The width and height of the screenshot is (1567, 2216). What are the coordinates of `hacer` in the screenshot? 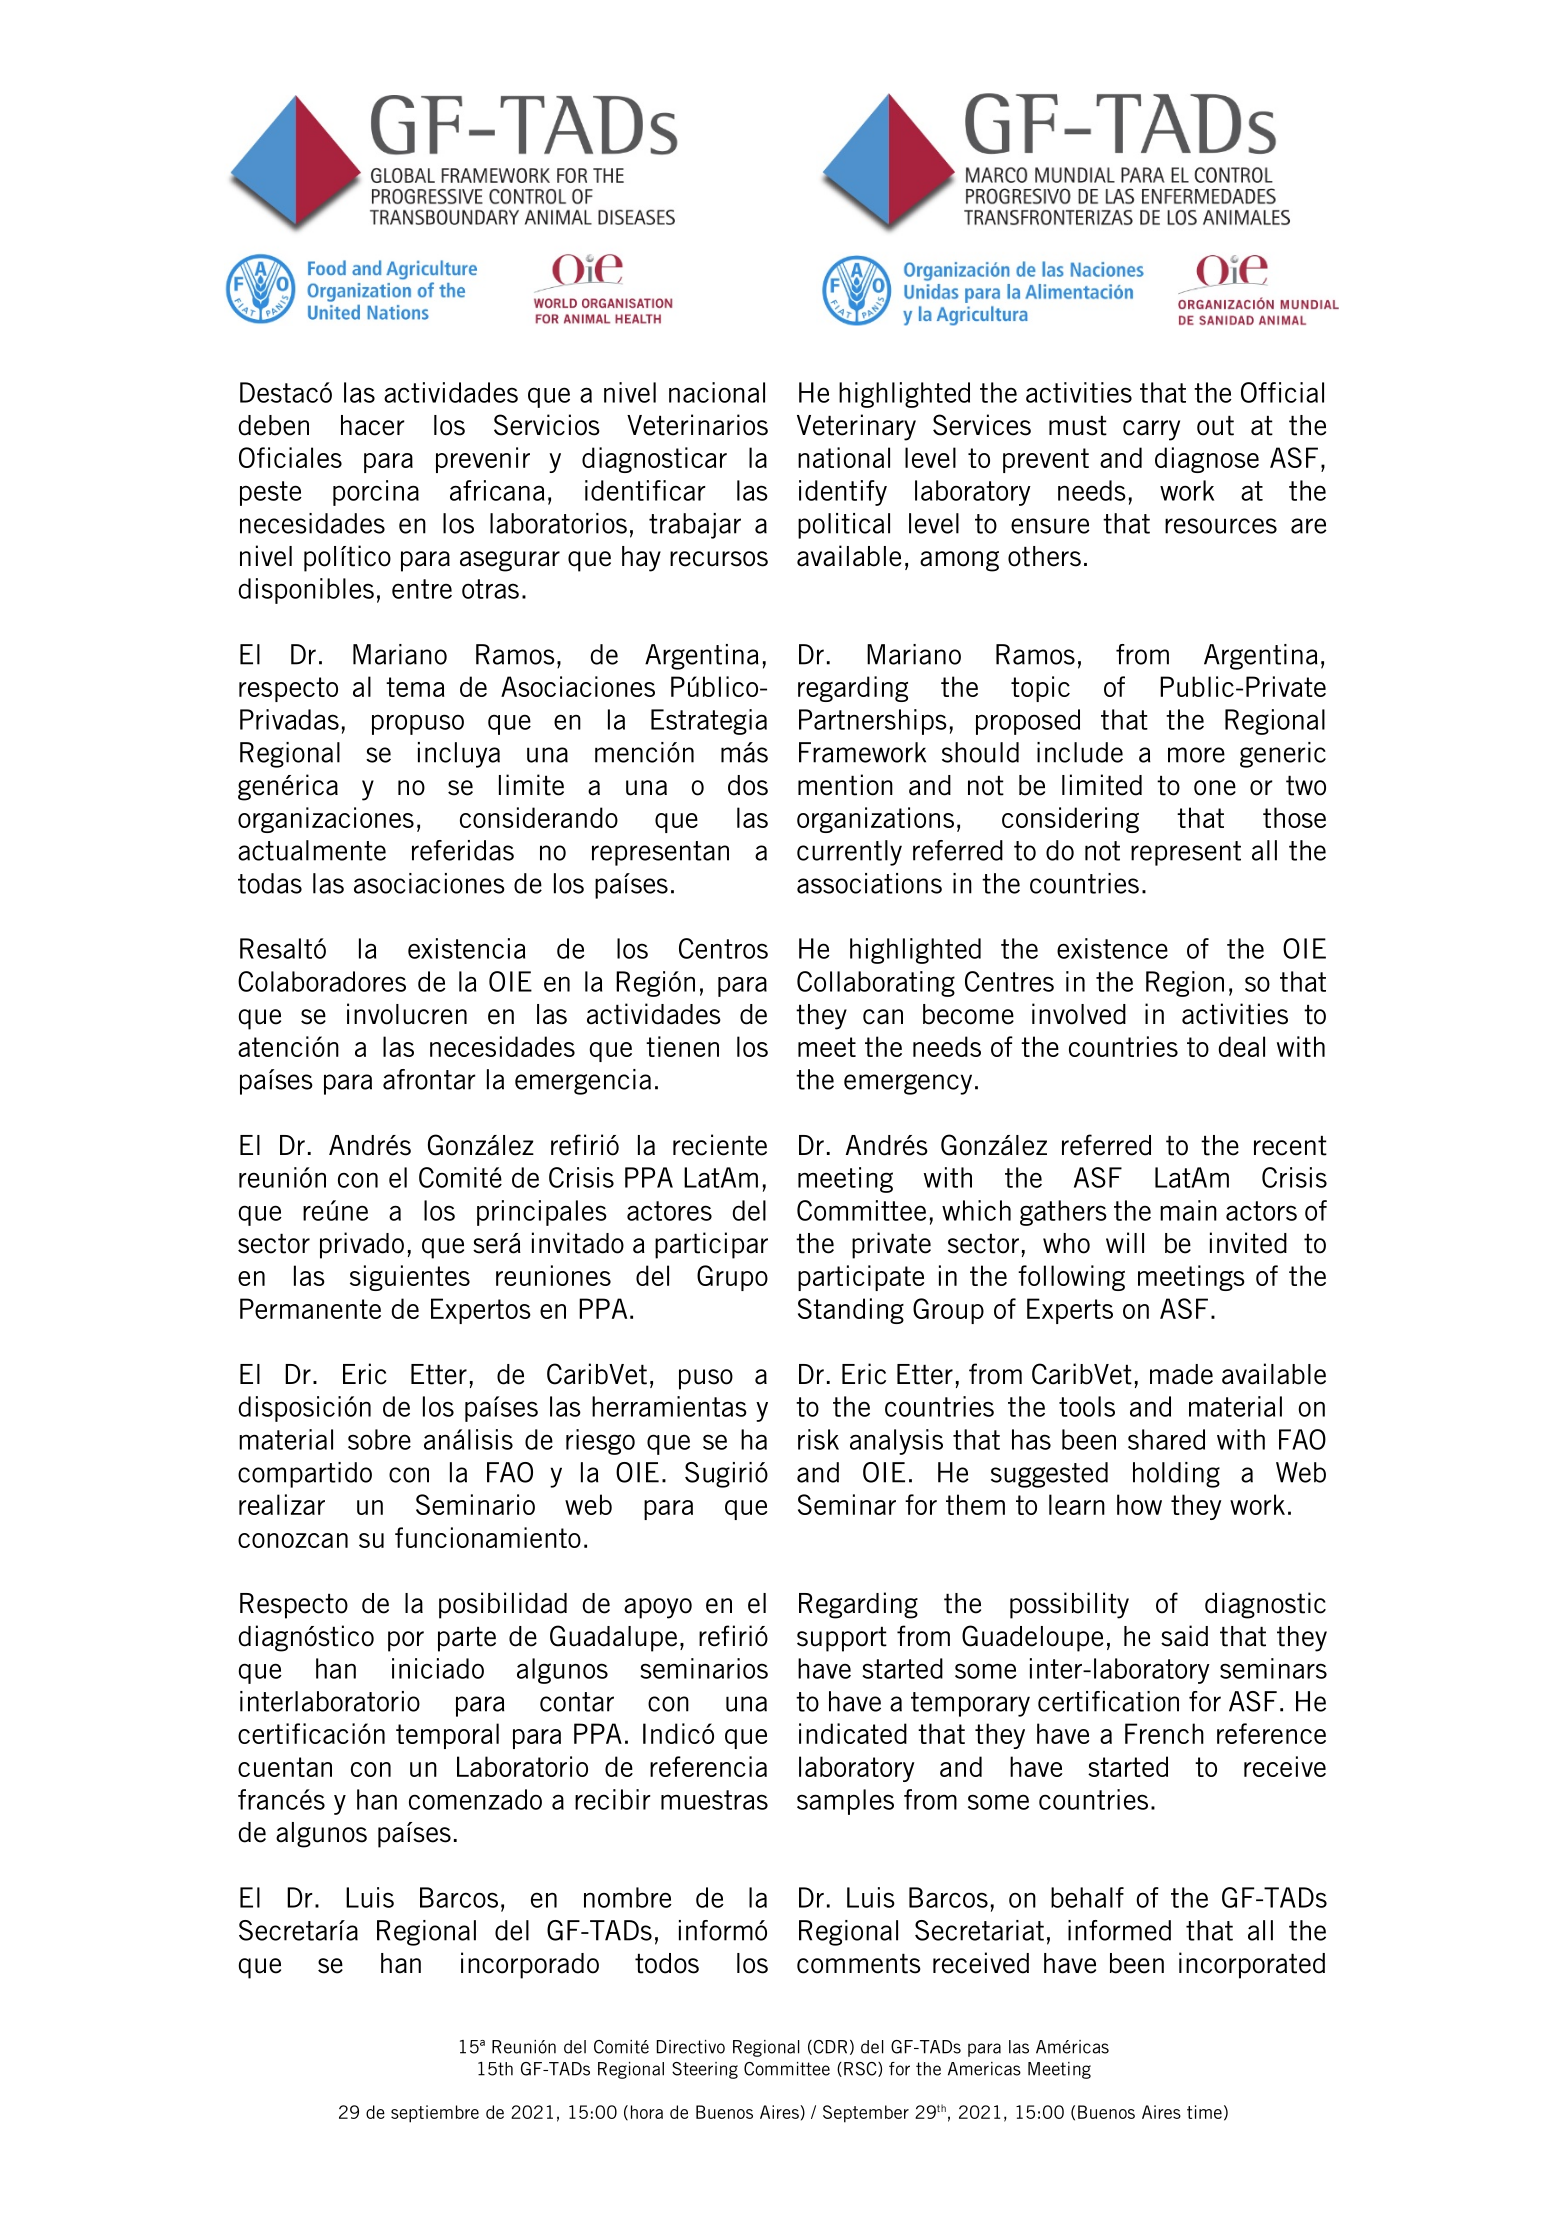 It's located at (373, 425).
